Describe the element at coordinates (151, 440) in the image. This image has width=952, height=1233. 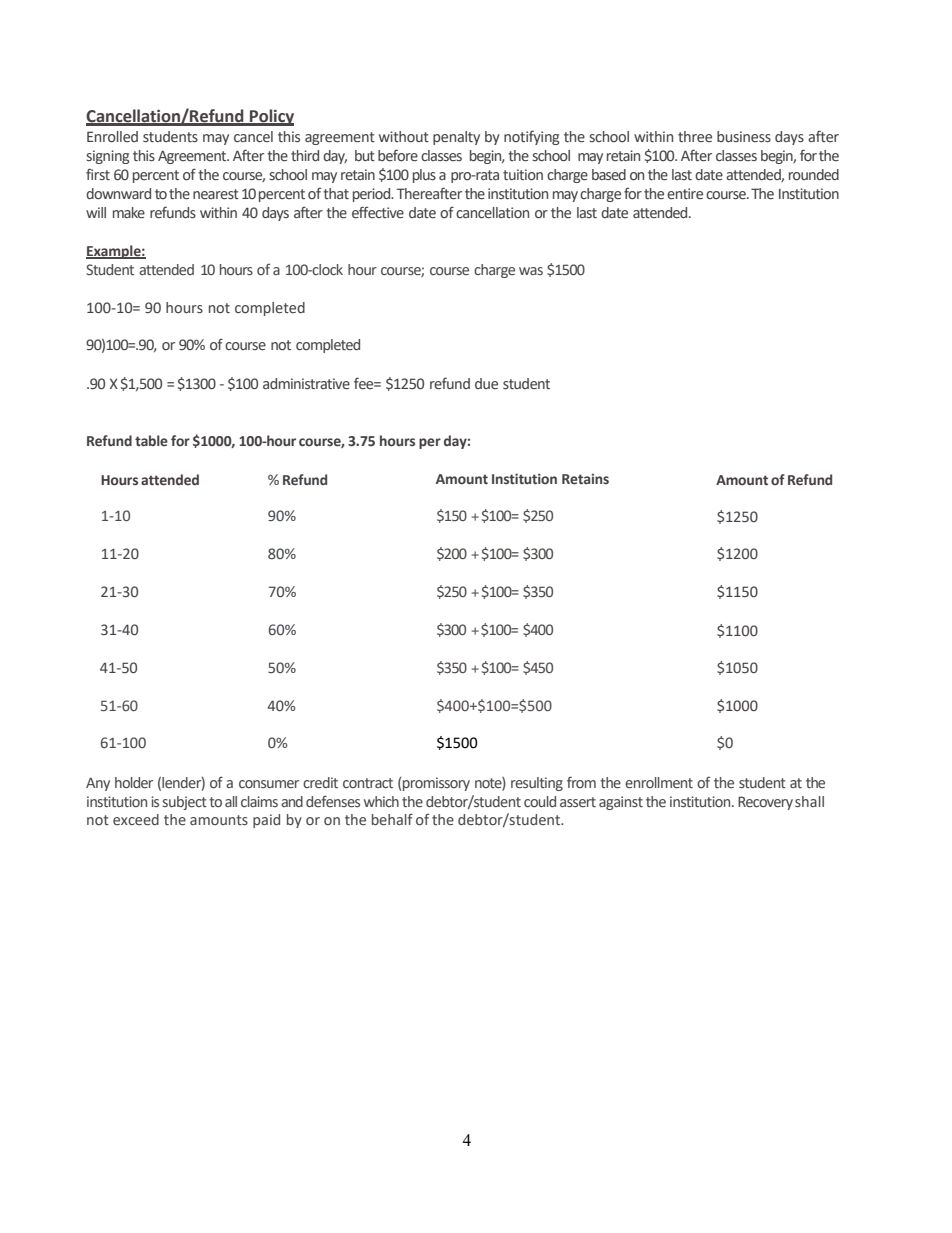
I see `table` at that location.
